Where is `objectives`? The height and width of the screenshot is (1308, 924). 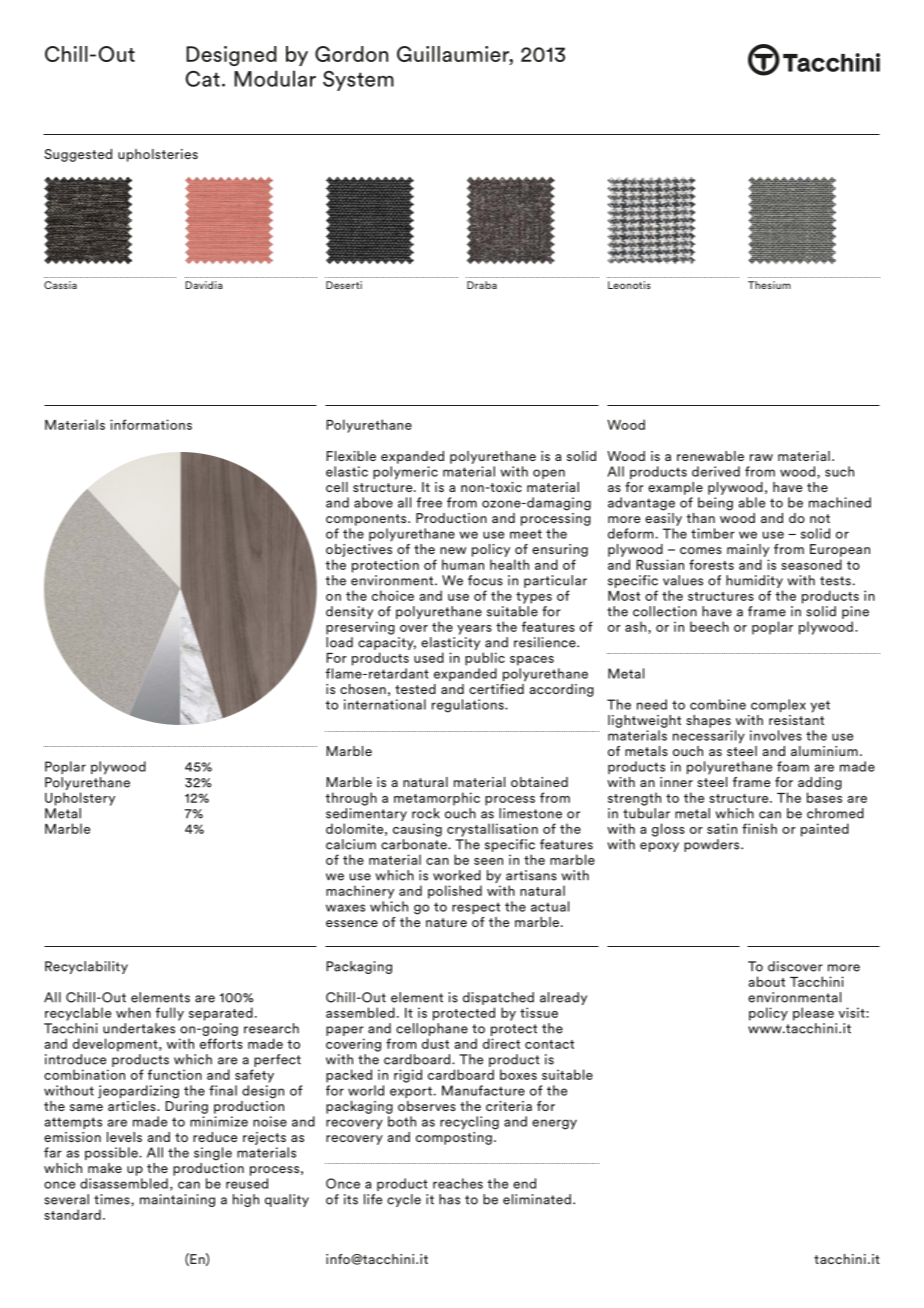
objectives is located at coordinates (359, 549).
